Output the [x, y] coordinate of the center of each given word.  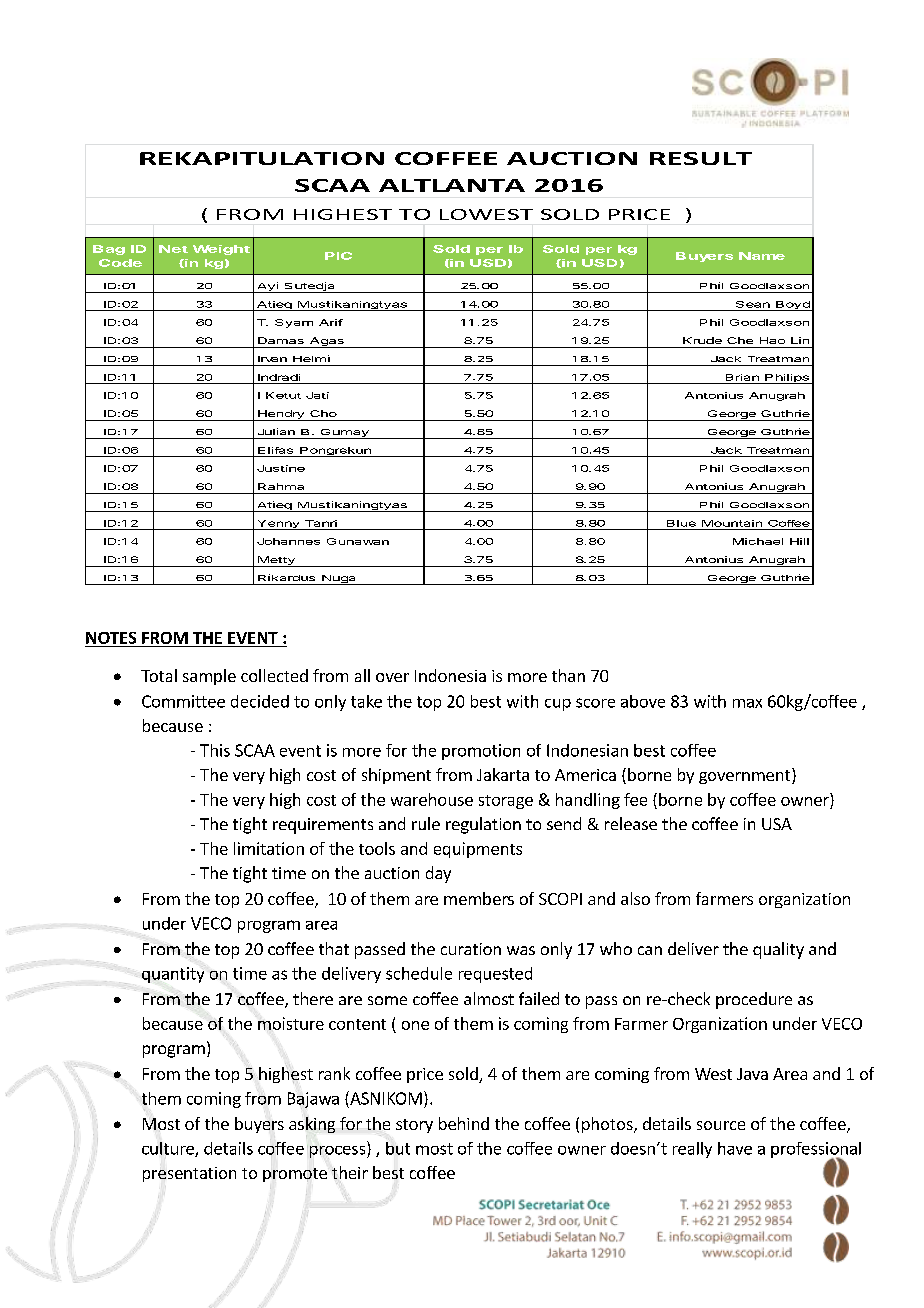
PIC [338, 256]
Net [173, 249]
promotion [481, 752]
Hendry [280, 415]
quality [778, 950]
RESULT [701, 158]
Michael [758, 541]
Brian [742, 377]
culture [169, 1149]
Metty [276, 561]
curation [471, 949]
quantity [173, 975]
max [747, 703]
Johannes [288, 541]
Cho [323, 413]
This [215, 750]
